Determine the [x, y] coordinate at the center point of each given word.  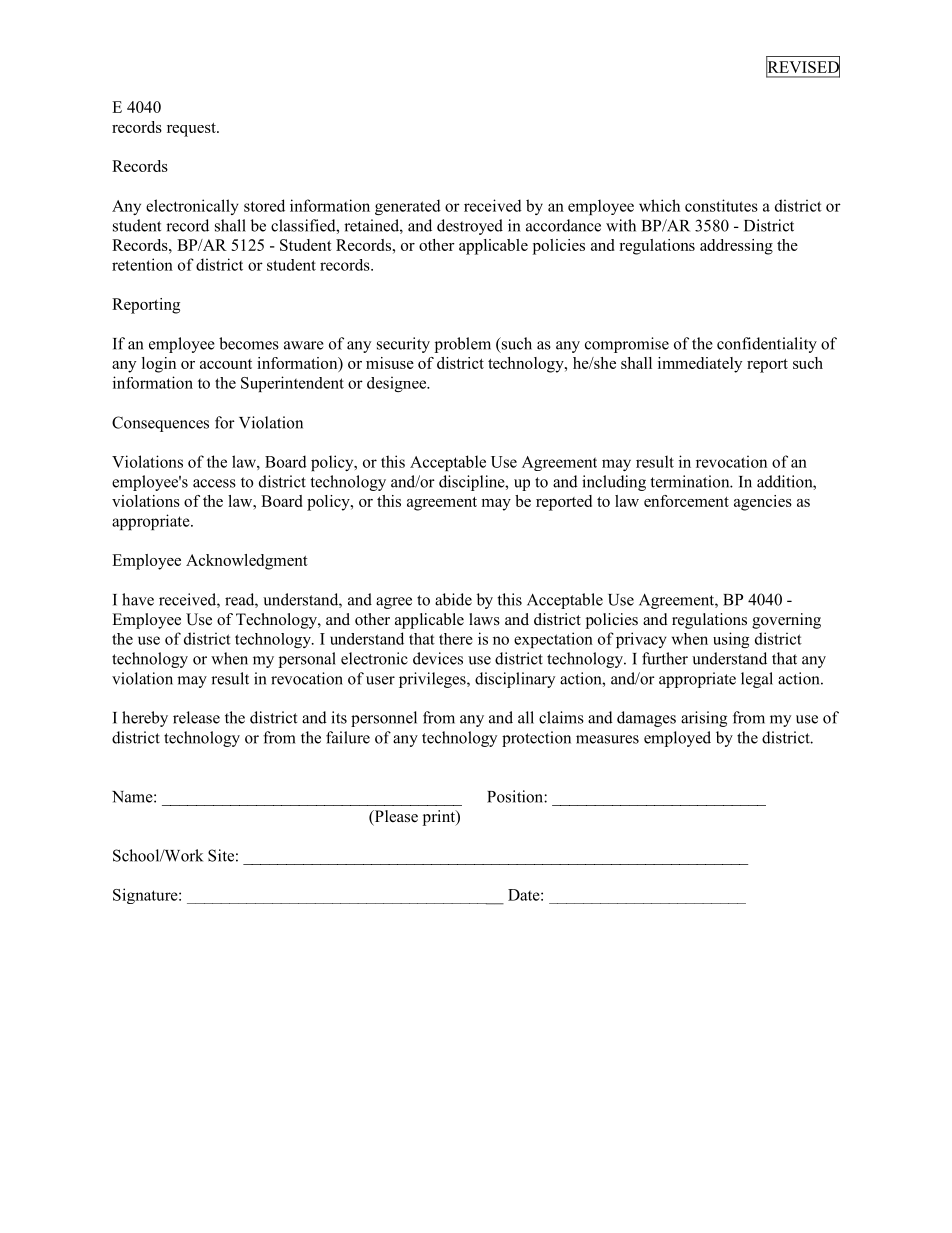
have [138, 599]
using [731, 640]
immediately [700, 365]
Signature [146, 896]
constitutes [721, 205]
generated [408, 207]
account [226, 364]
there [456, 639]
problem [463, 345]
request [192, 130]
